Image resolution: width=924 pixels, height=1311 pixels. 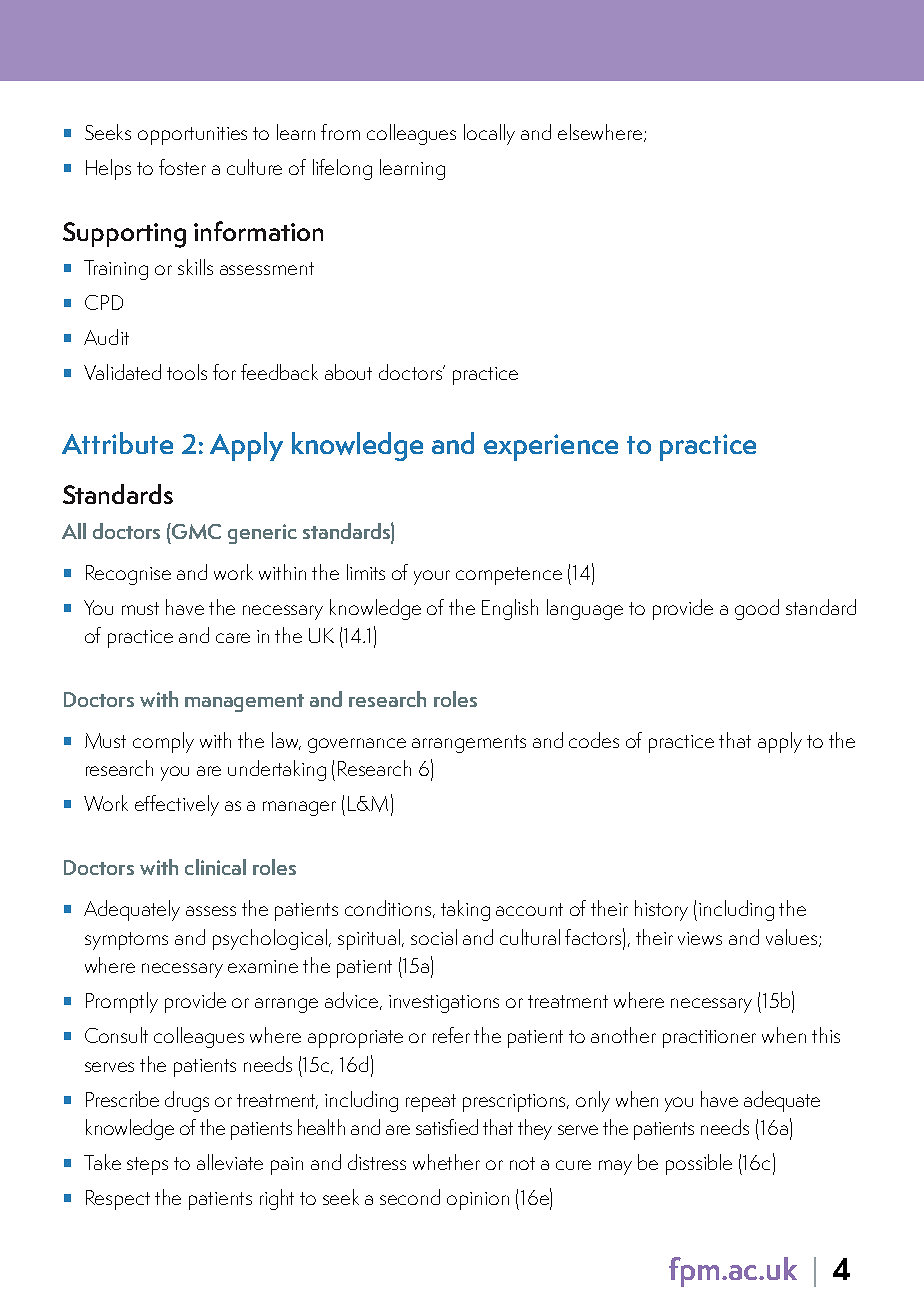 What do you see at coordinates (699, 1164) in the screenshot?
I see `possible` at bounding box center [699, 1164].
